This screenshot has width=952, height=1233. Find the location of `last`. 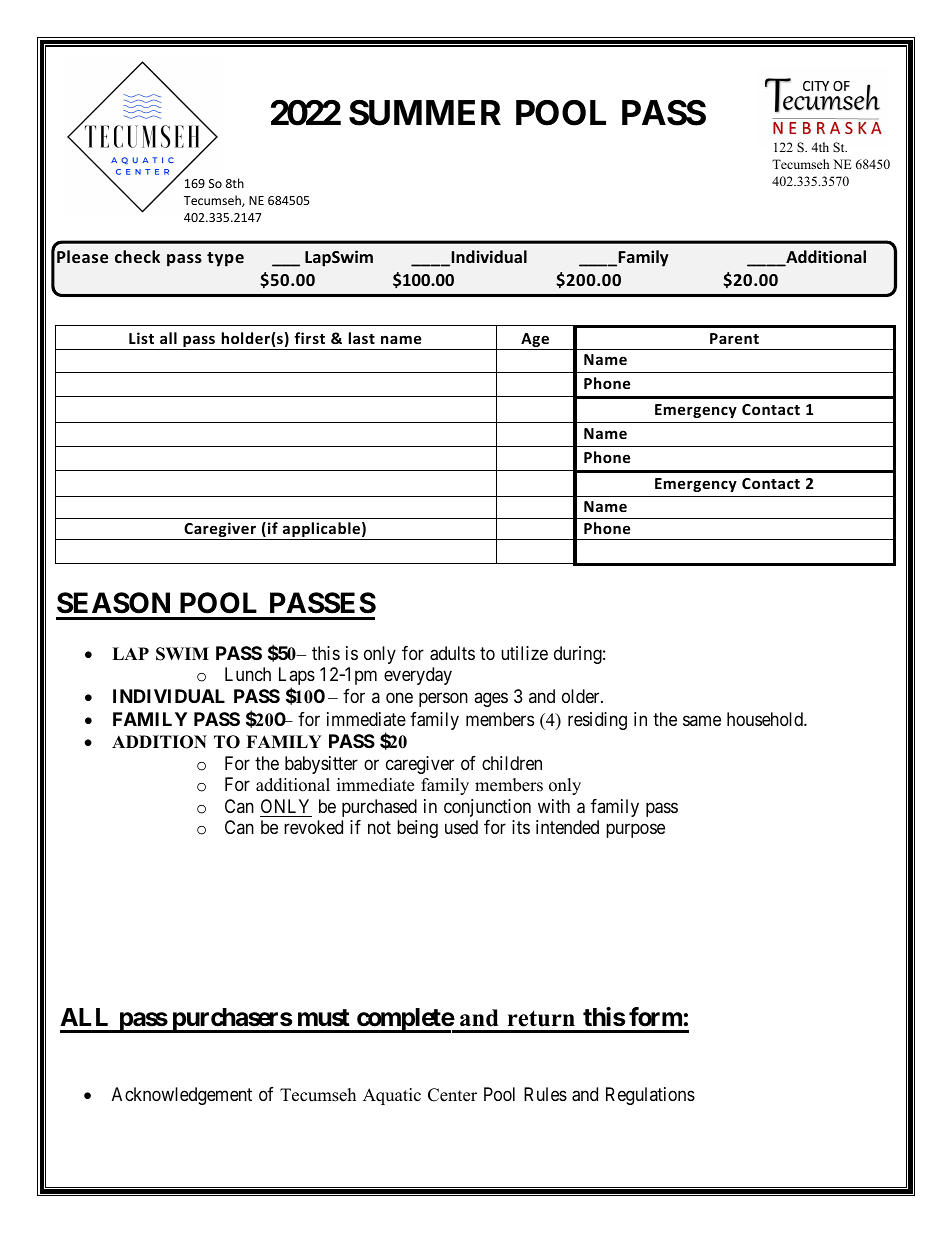

last is located at coordinates (362, 338).
